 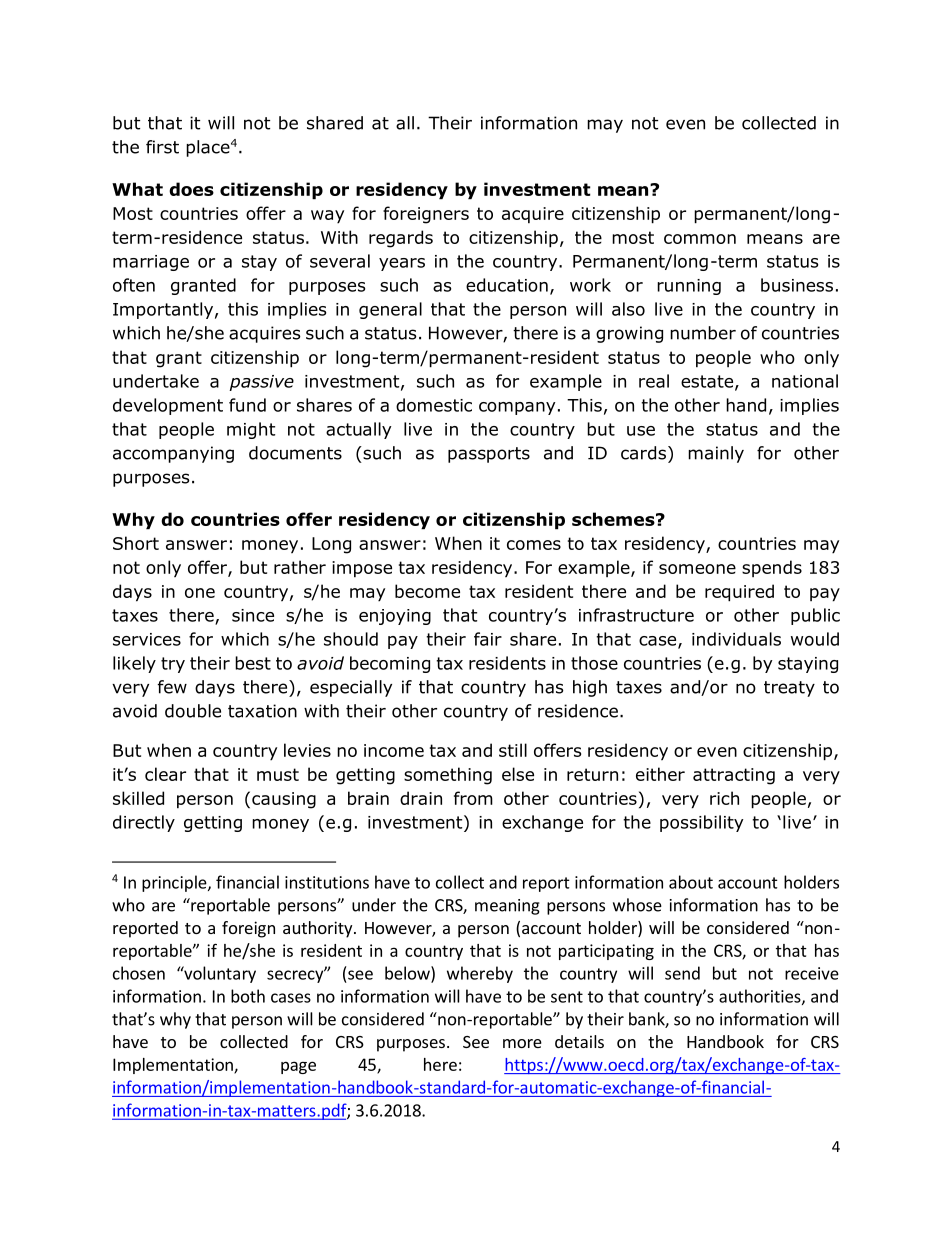 I want to click on regards, so click(x=401, y=239).
